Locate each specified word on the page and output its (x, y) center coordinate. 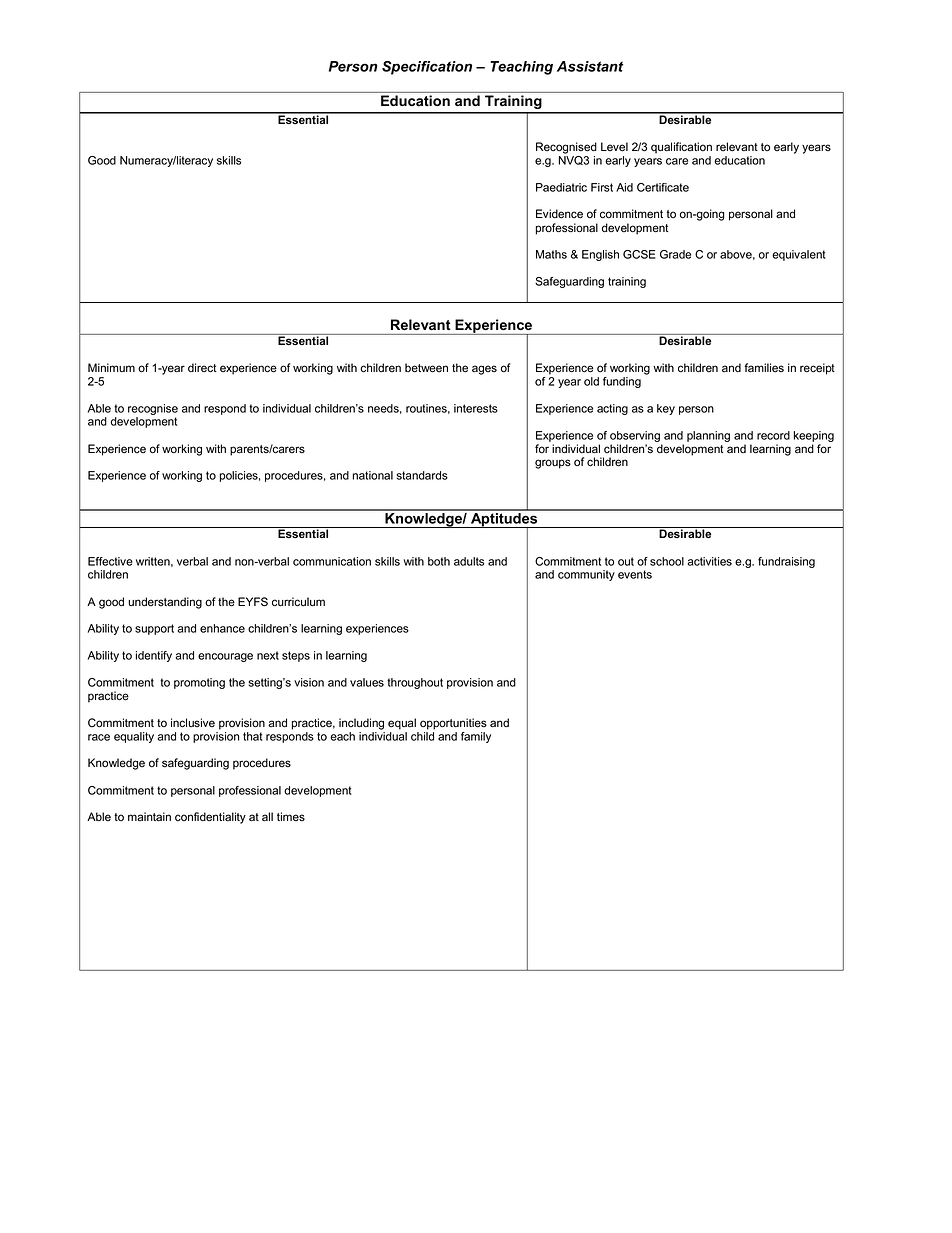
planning (708, 436)
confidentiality (210, 818)
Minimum (111, 367)
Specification (427, 68)
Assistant (590, 66)
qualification (681, 148)
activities (710, 561)
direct (202, 368)
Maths (551, 254)
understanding (165, 603)
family (476, 737)
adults (469, 561)
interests (476, 408)
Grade (675, 254)
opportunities (453, 724)
